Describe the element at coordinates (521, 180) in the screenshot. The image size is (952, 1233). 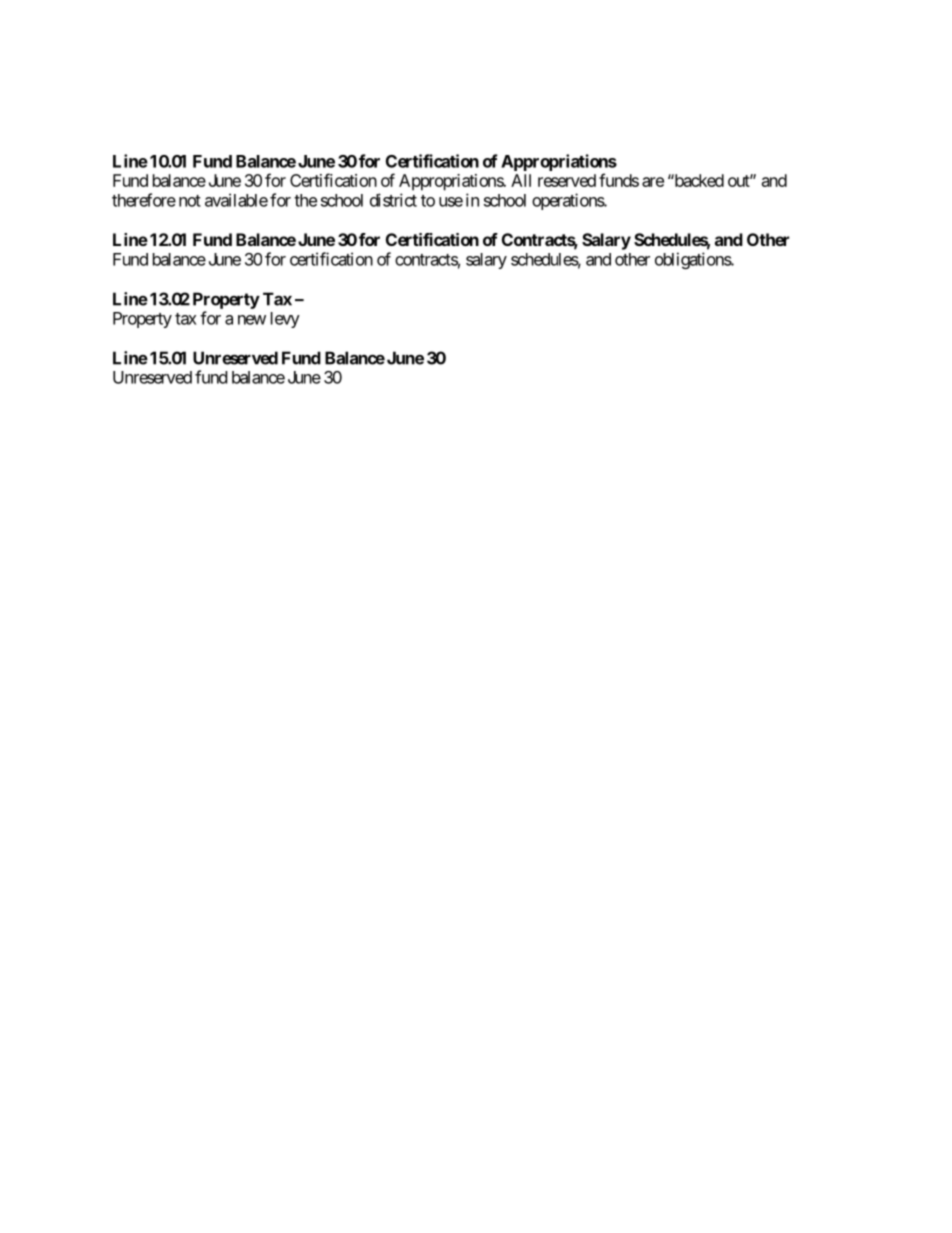
I see `All` at that location.
